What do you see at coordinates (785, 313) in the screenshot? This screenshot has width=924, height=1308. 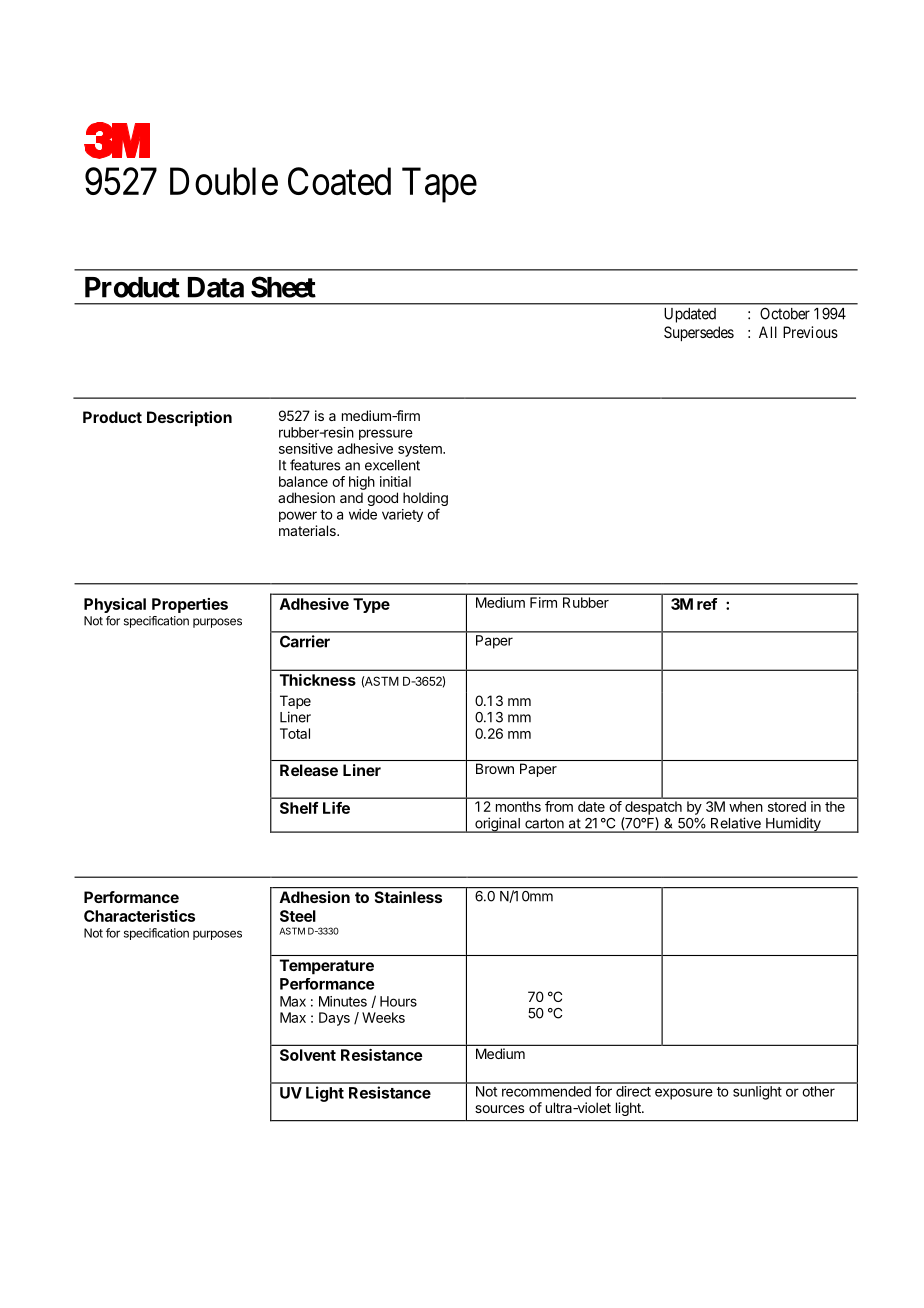 I see `October` at bounding box center [785, 313].
